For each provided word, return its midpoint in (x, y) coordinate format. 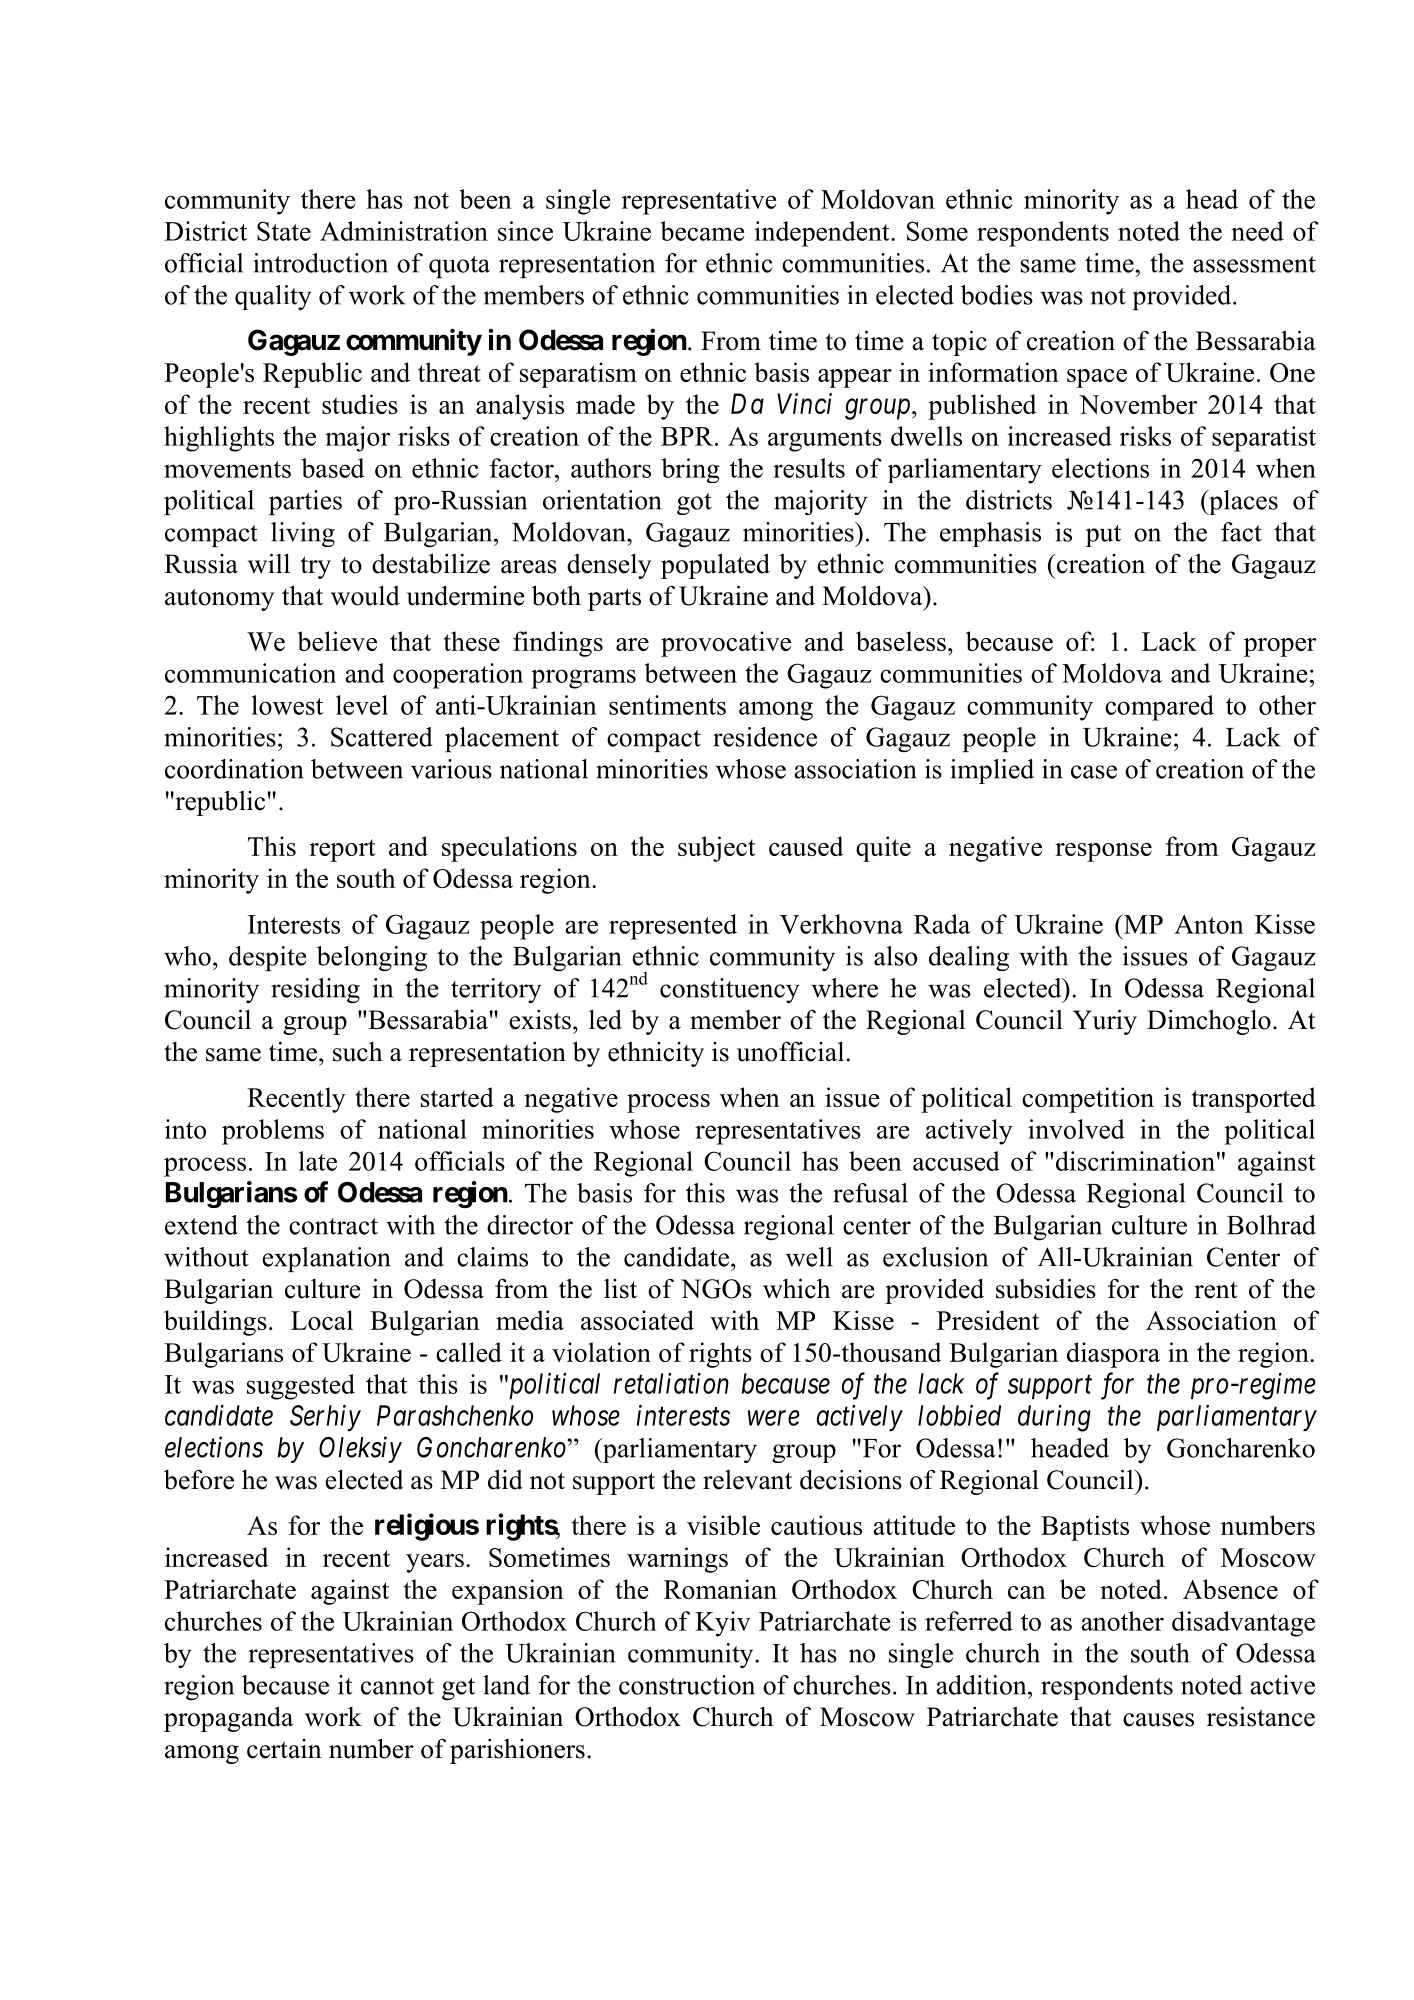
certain (284, 1749)
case (1094, 772)
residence (765, 737)
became (702, 231)
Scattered (381, 737)
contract (333, 1226)
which (797, 1288)
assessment (1254, 264)
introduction (320, 263)
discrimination (1135, 1161)
